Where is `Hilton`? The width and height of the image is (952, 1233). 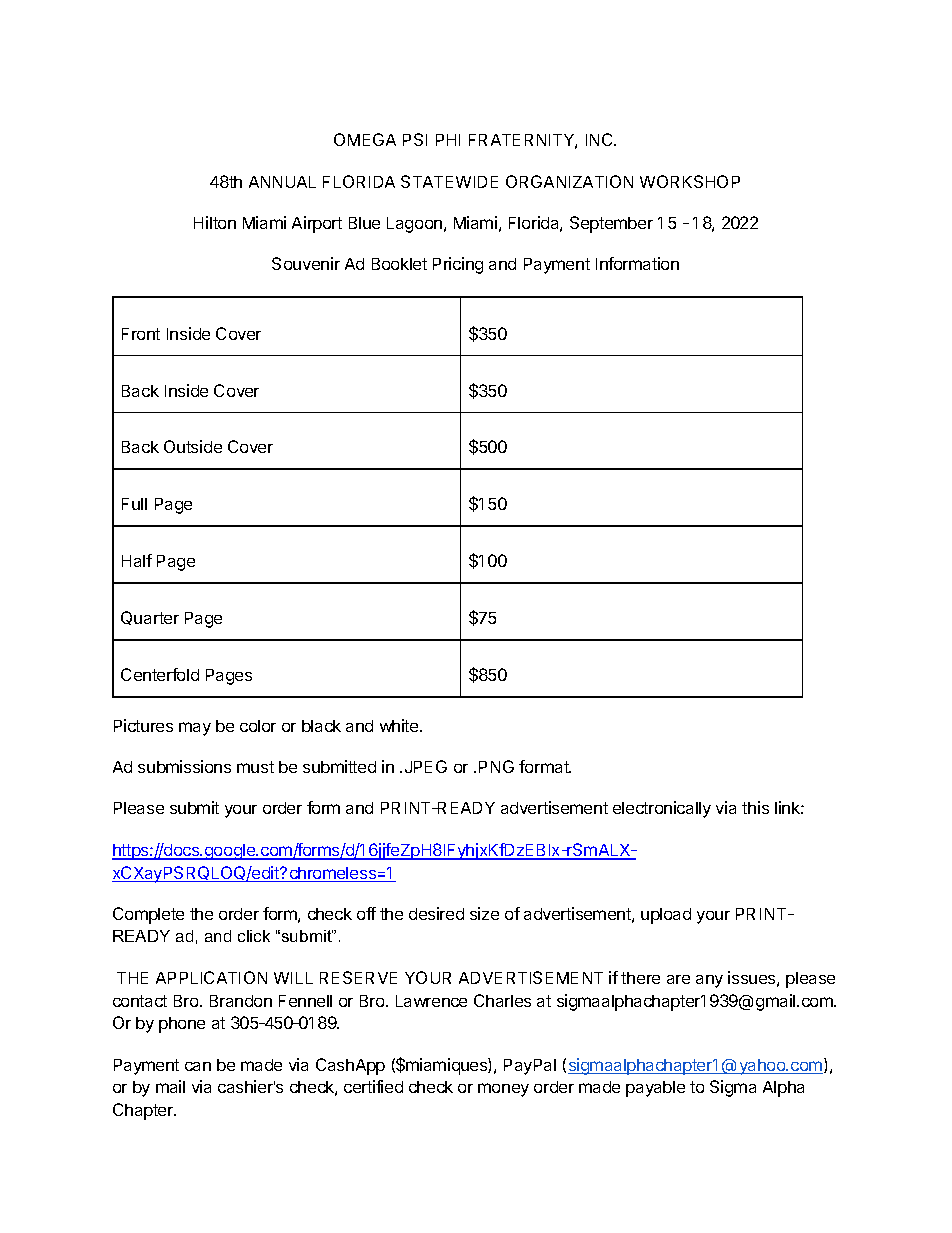 Hilton is located at coordinates (215, 222).
